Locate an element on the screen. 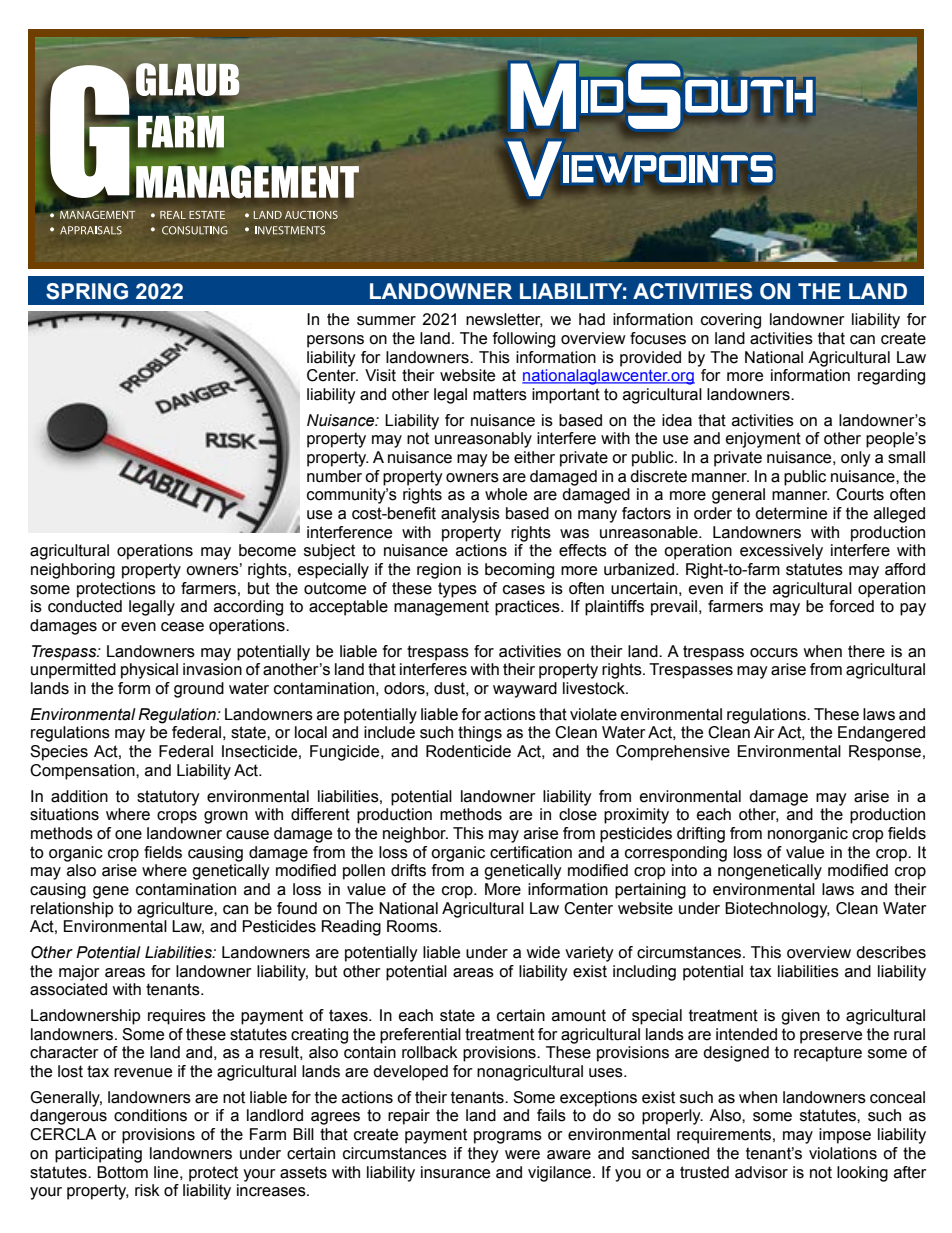 The height and width of the screenshot is (1233, 952). they is located at coordinates (483, 1155).
